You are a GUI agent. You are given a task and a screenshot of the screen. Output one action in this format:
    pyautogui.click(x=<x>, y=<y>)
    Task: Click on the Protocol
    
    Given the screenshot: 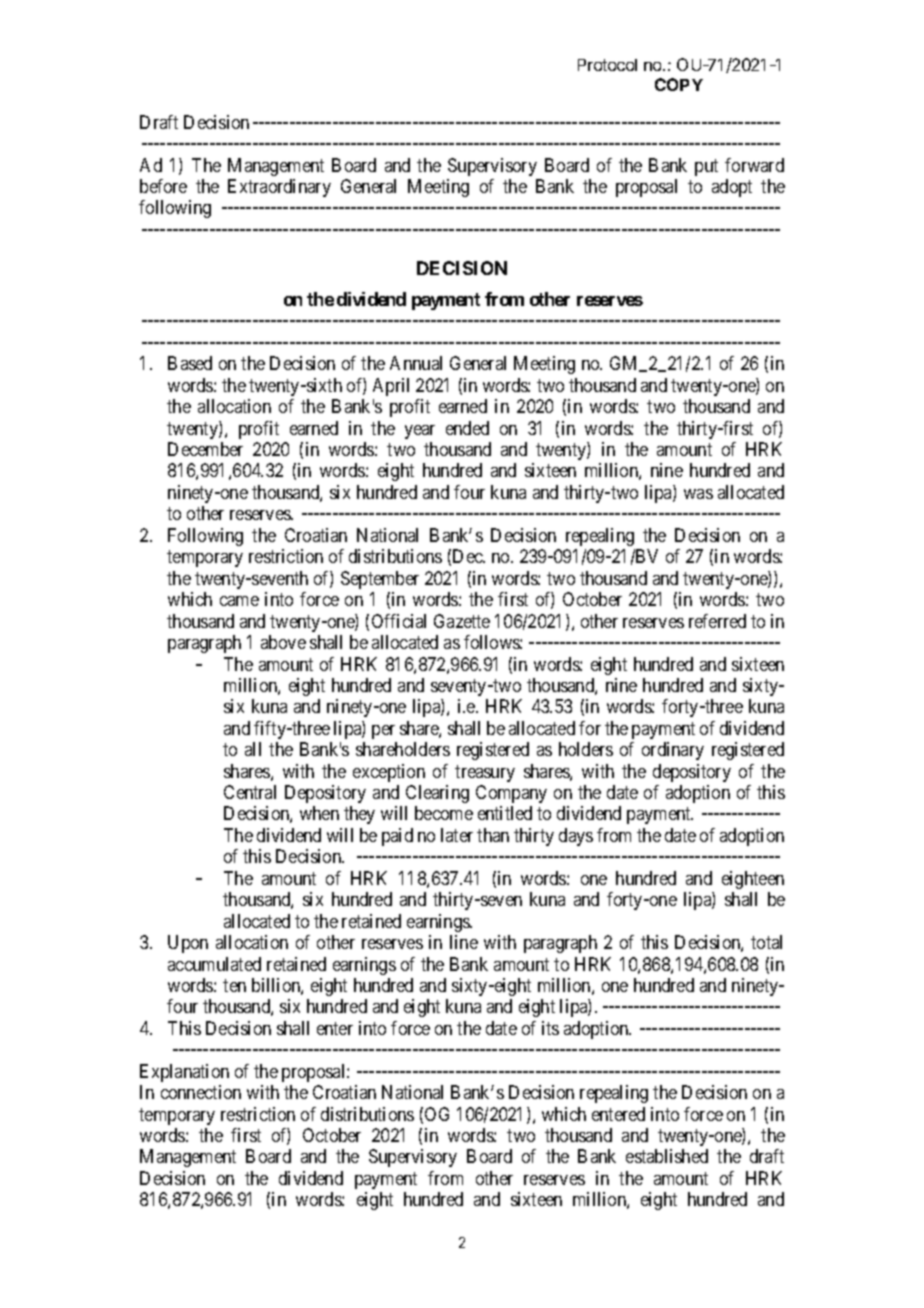 What is the action you would take?
    pyautogui.click(x=607, y=65)
